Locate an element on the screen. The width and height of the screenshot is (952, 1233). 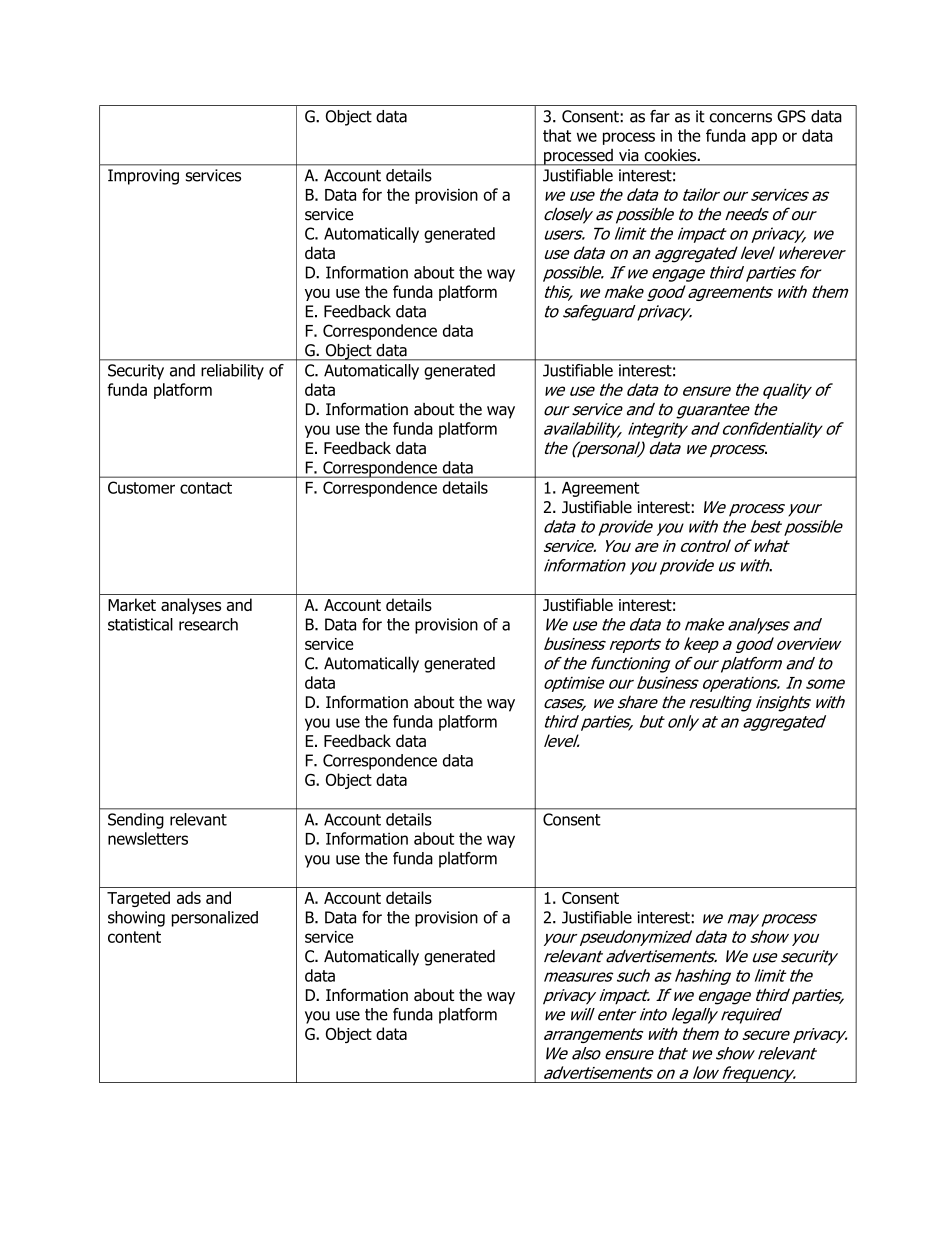
app is located at coordinates (764, 138).
